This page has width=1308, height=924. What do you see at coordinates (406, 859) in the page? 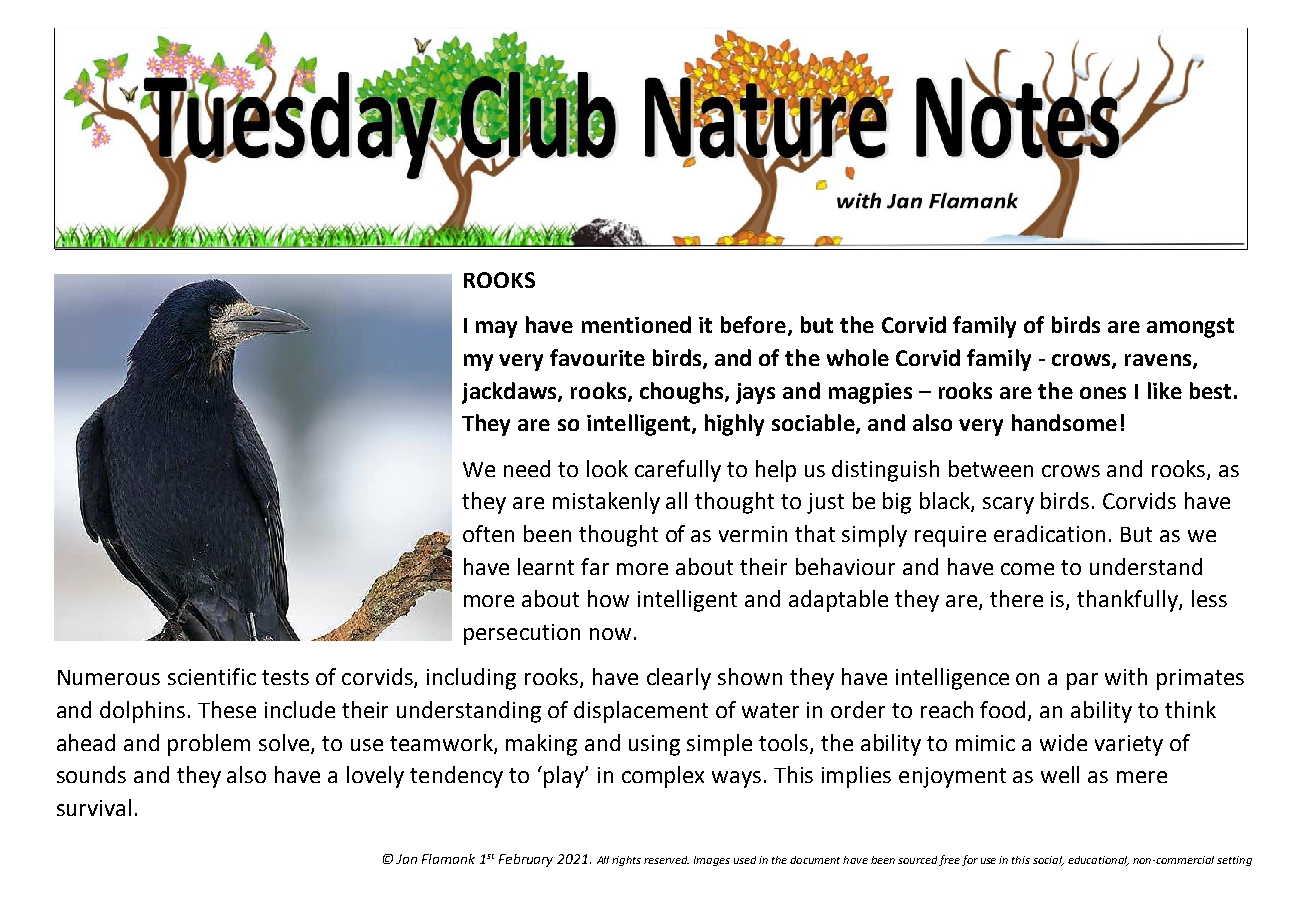
I see `Jan` at bounding box center [406, 859].
